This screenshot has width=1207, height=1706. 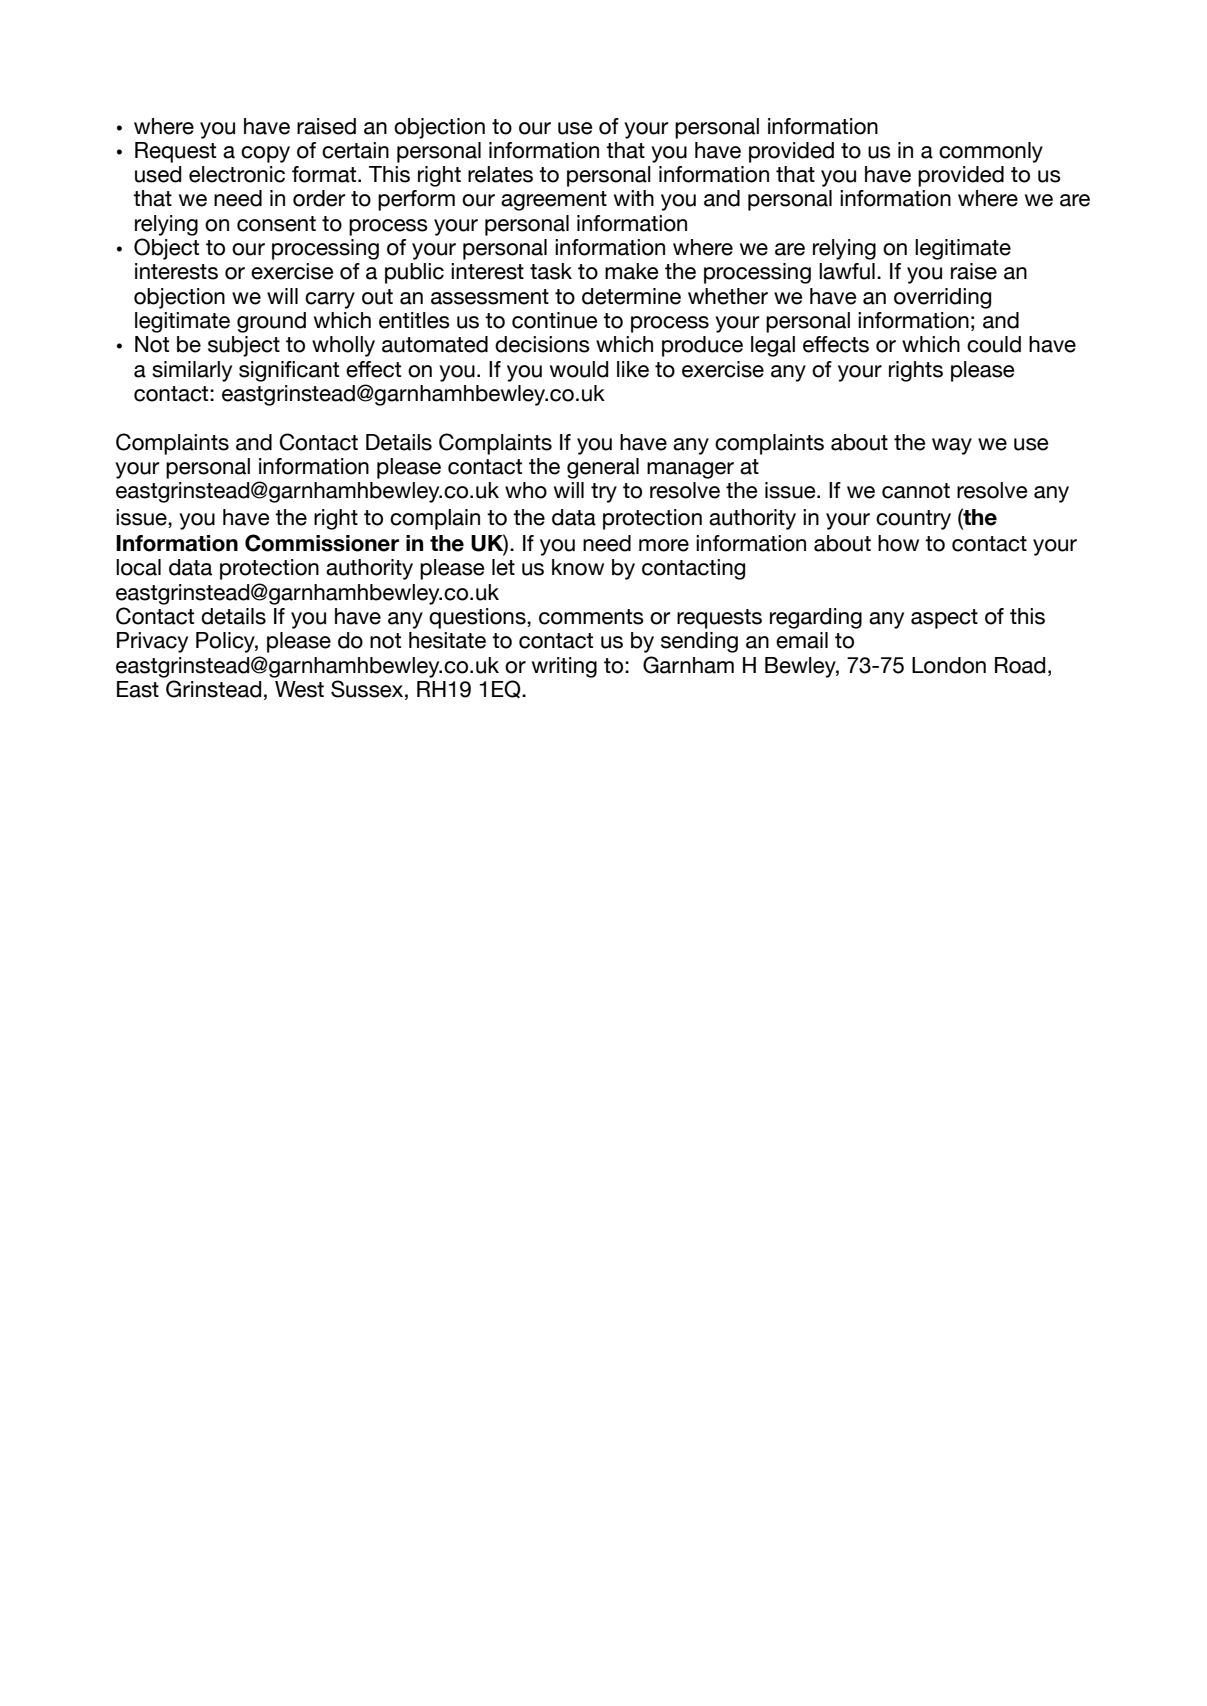 I want to click on writing, so click(x=564, y=667).
